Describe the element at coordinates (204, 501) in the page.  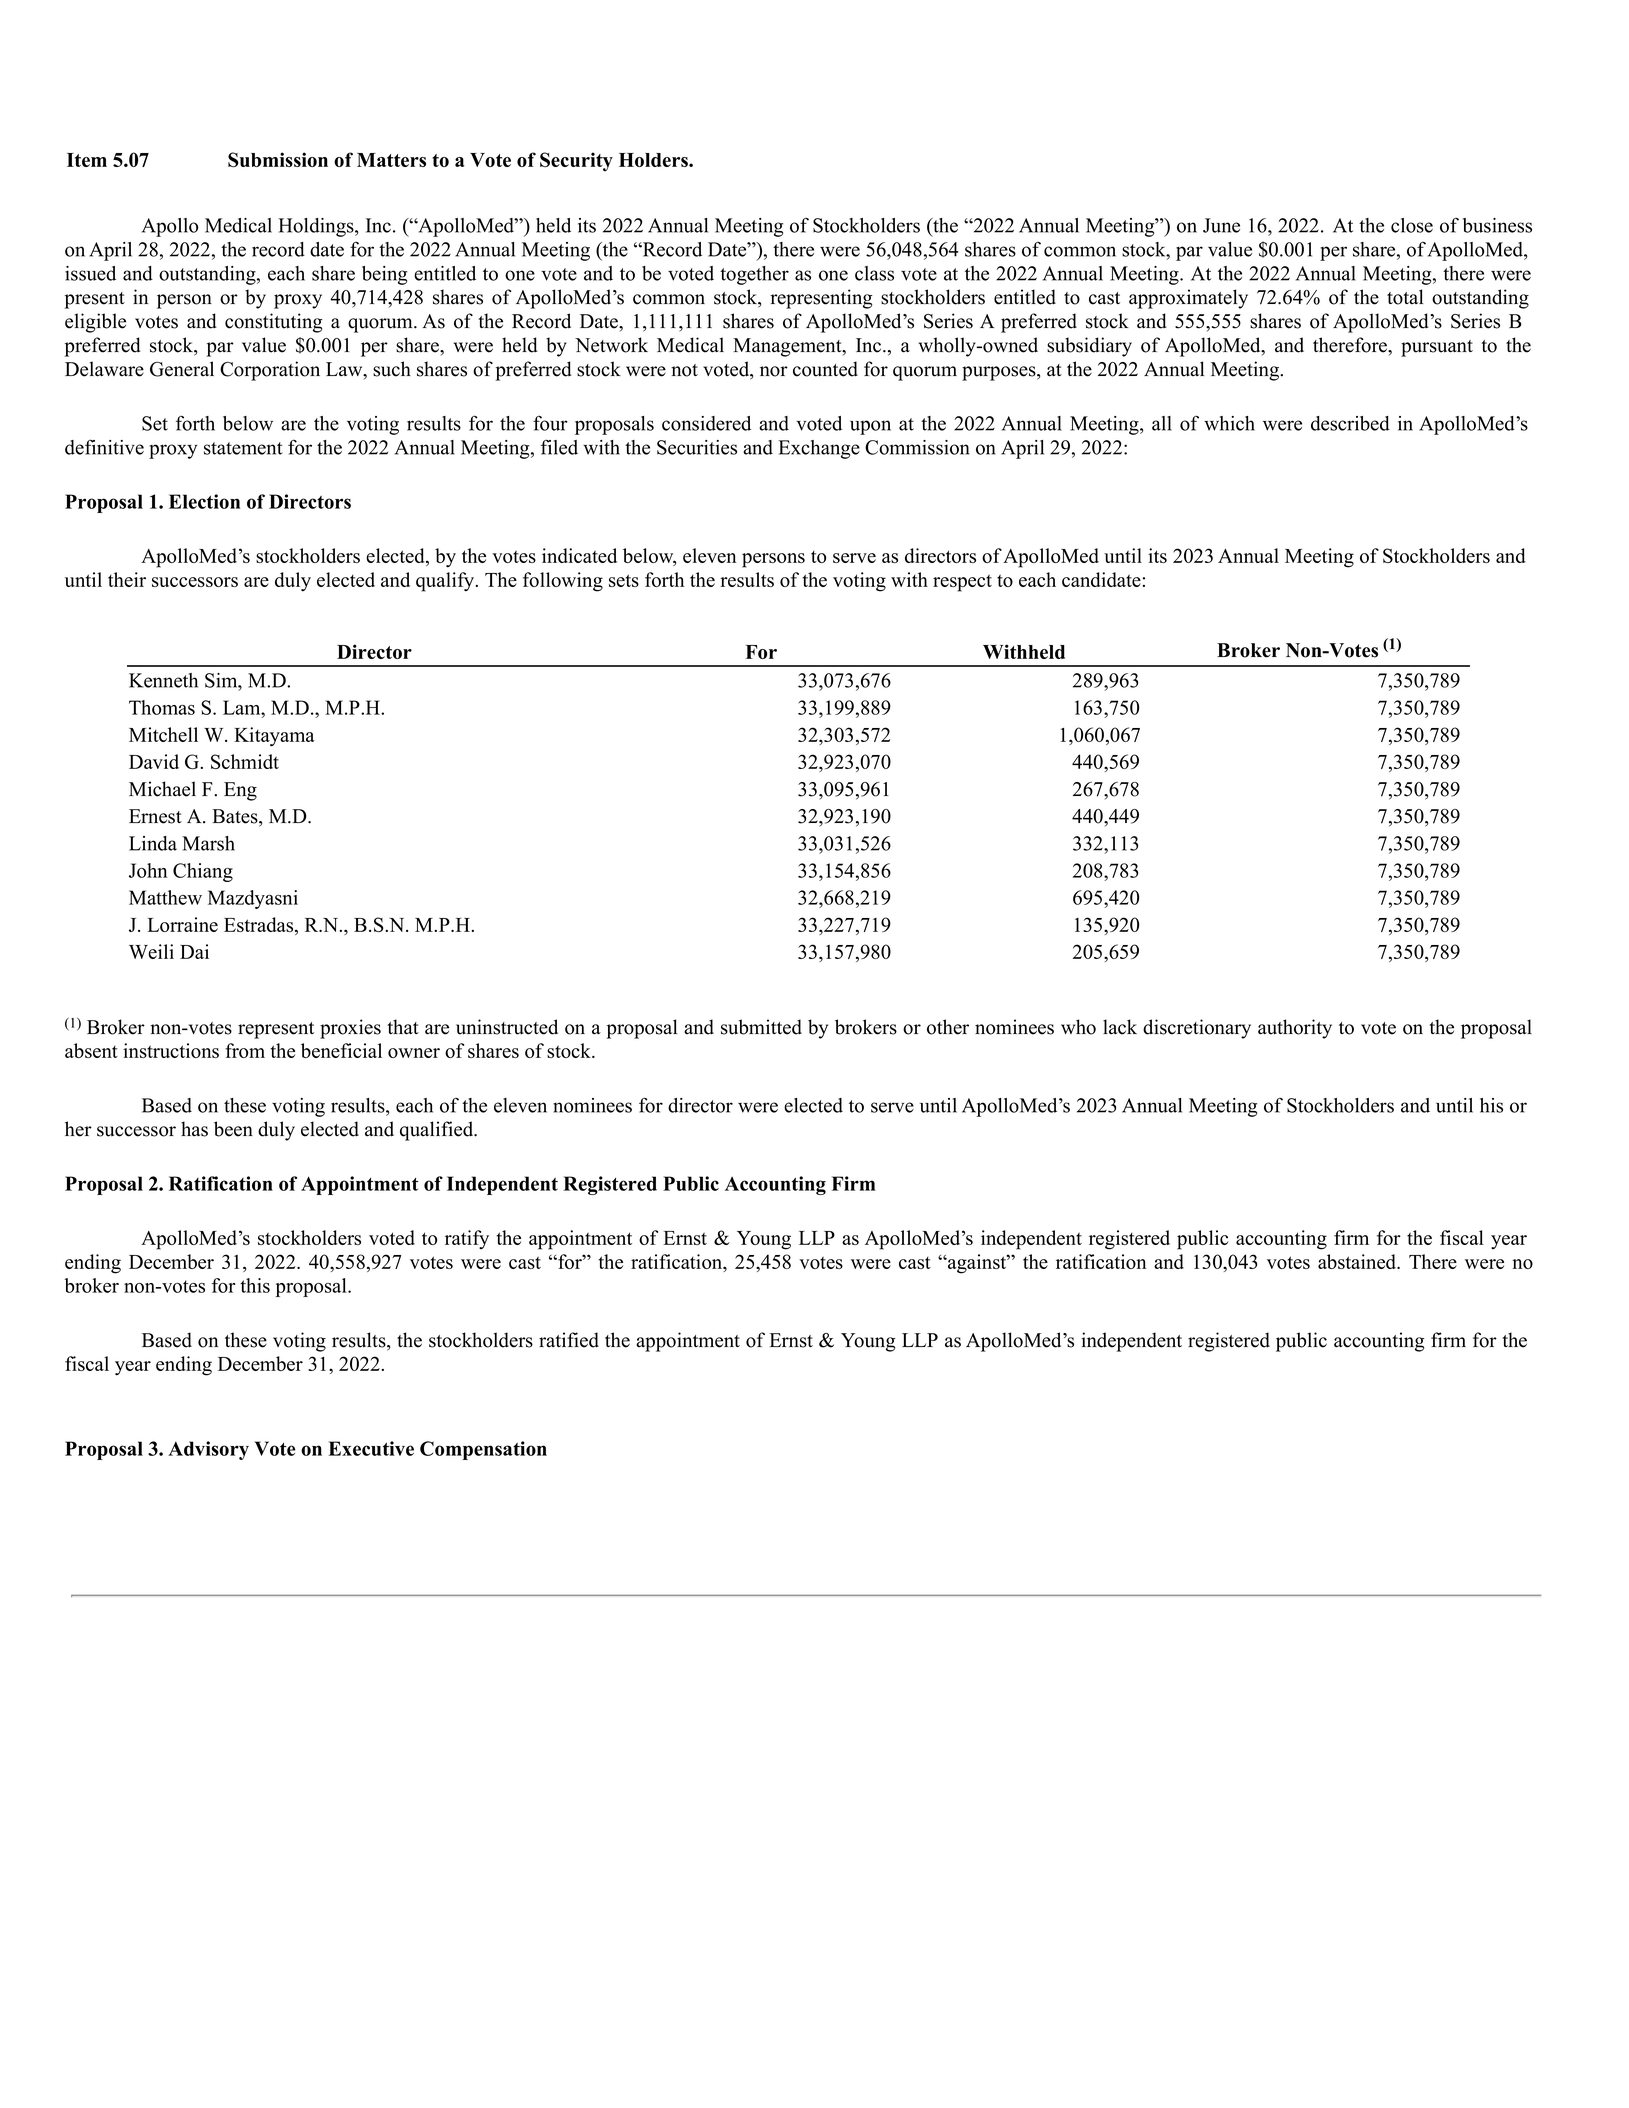
I see `Election` at that location.
